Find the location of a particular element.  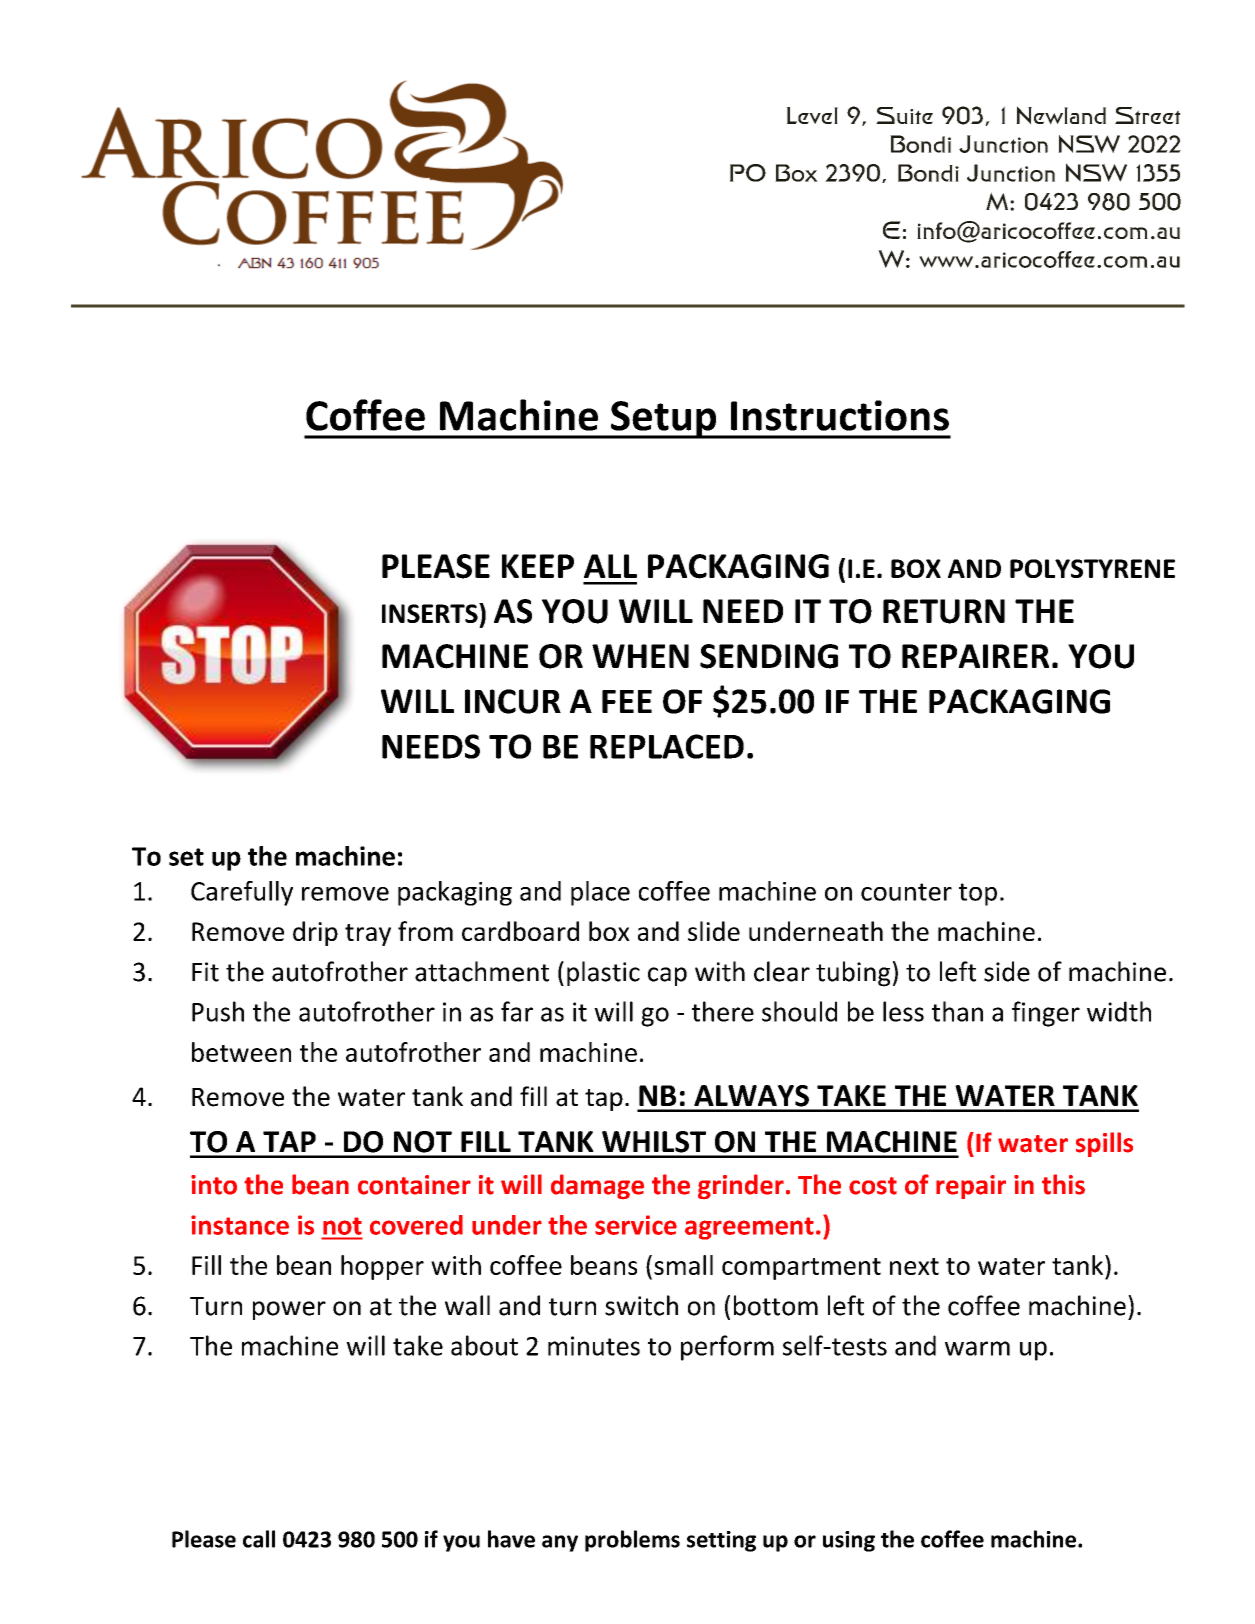

Setup is located at coordinates (664, 420).
